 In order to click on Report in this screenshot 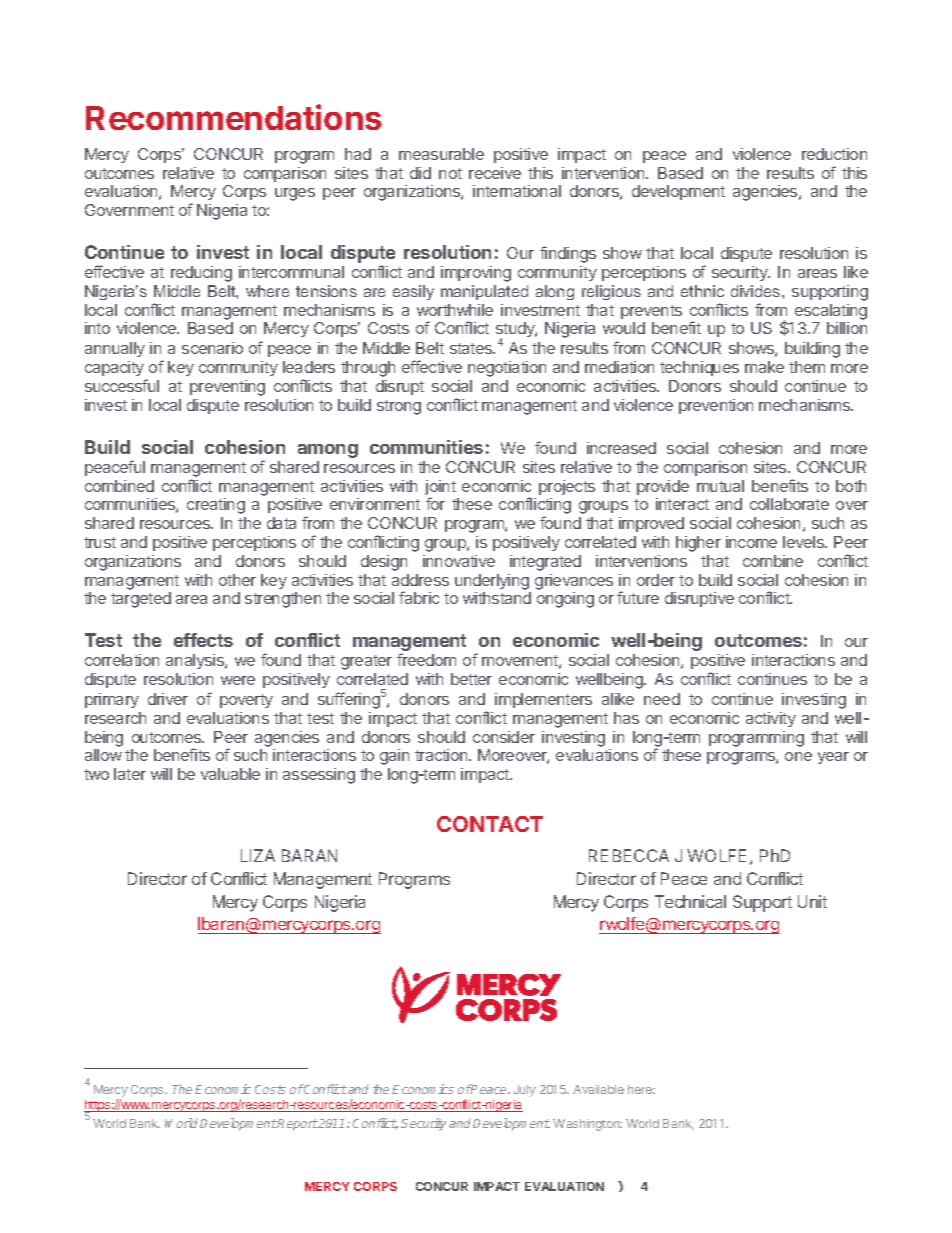, I will do `click(297, 1125)`.
